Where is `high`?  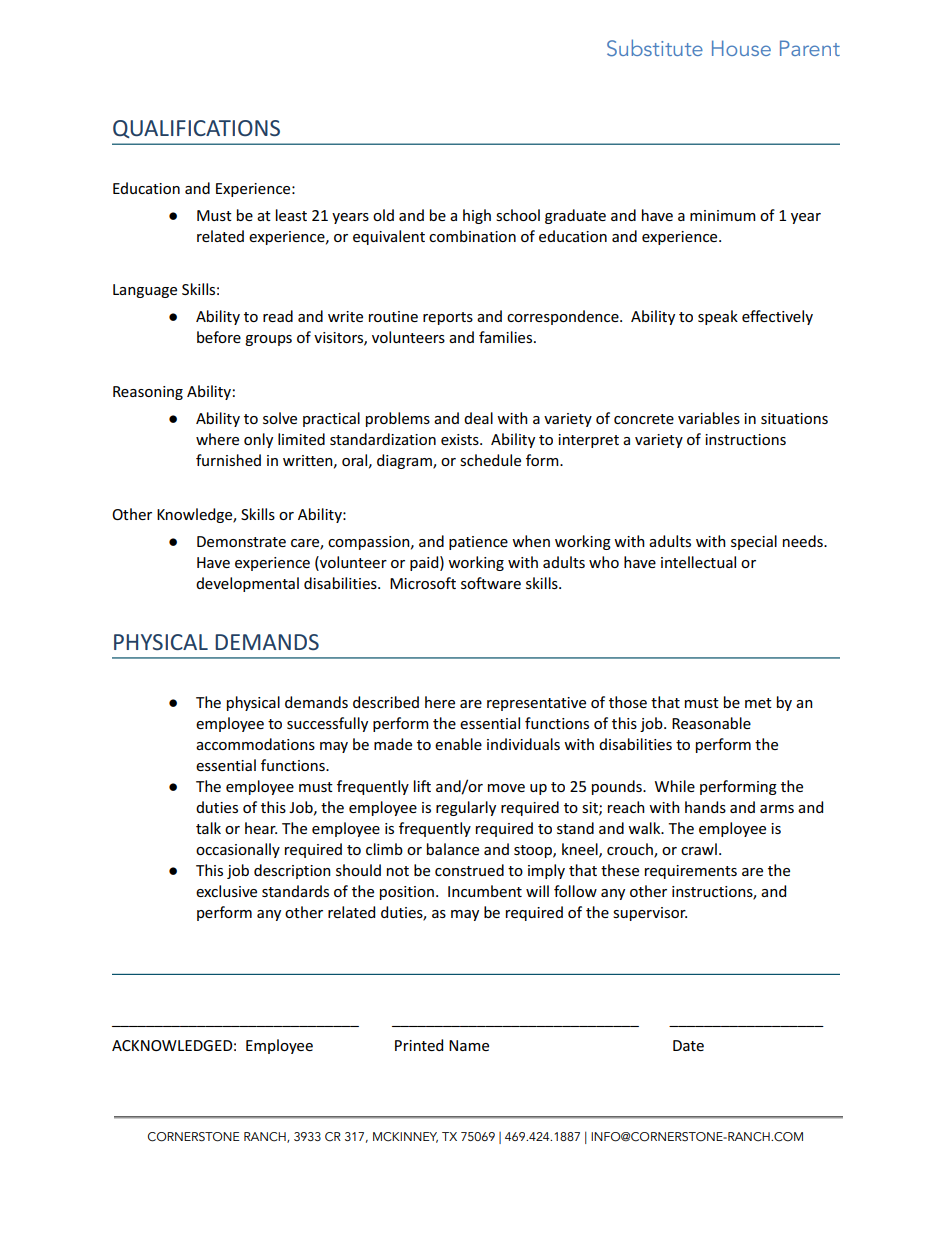
high is located at coordinates (477, 216).
